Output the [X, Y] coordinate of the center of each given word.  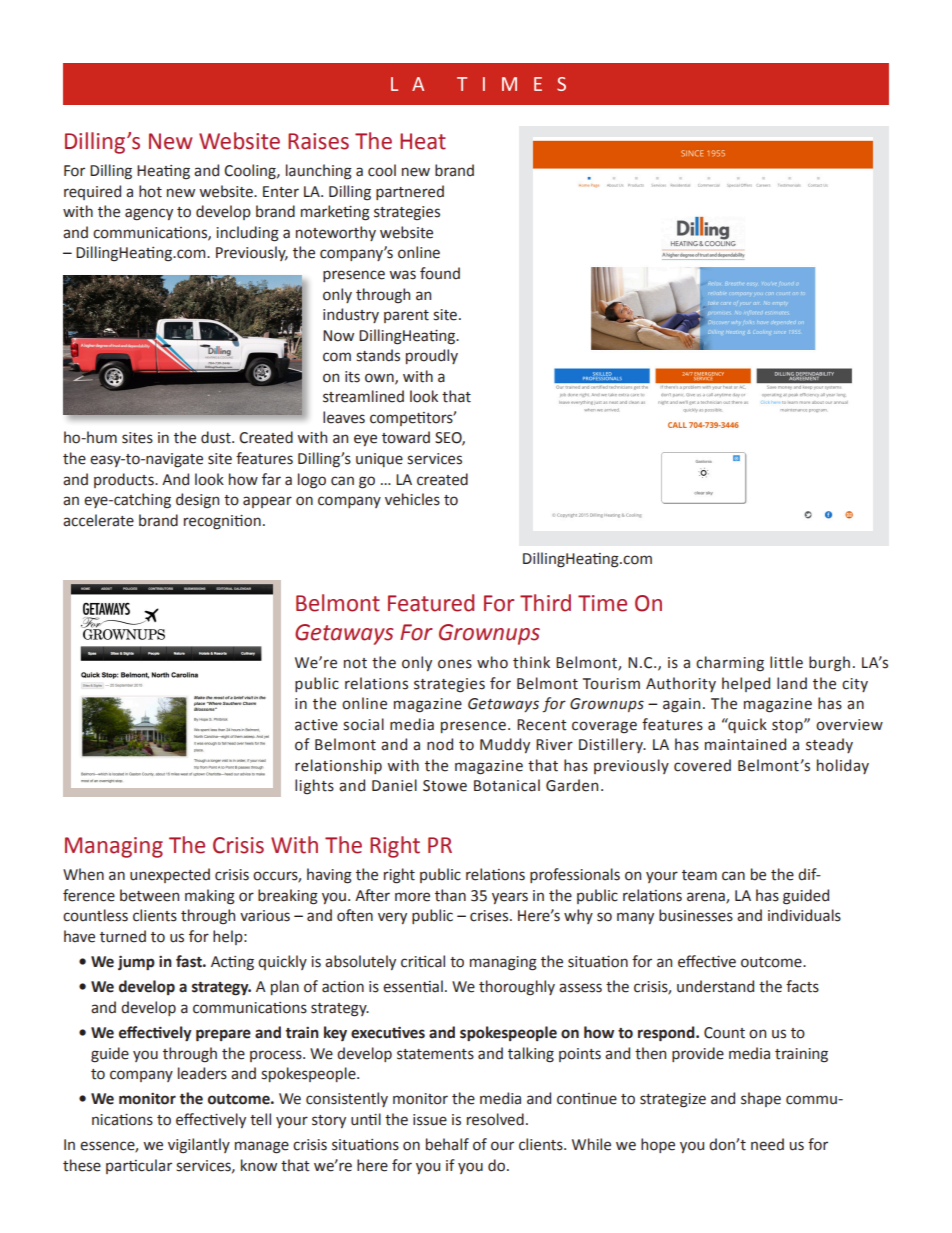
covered [702, 765]
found [440, 273]
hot [150, 191]
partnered [410, 192]
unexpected [170, 875]
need [767, 1144]
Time [602, 603]
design [197, 501]
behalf [447, 1144]
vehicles [412, 499]
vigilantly [199, 1146]
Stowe [445, 786]
